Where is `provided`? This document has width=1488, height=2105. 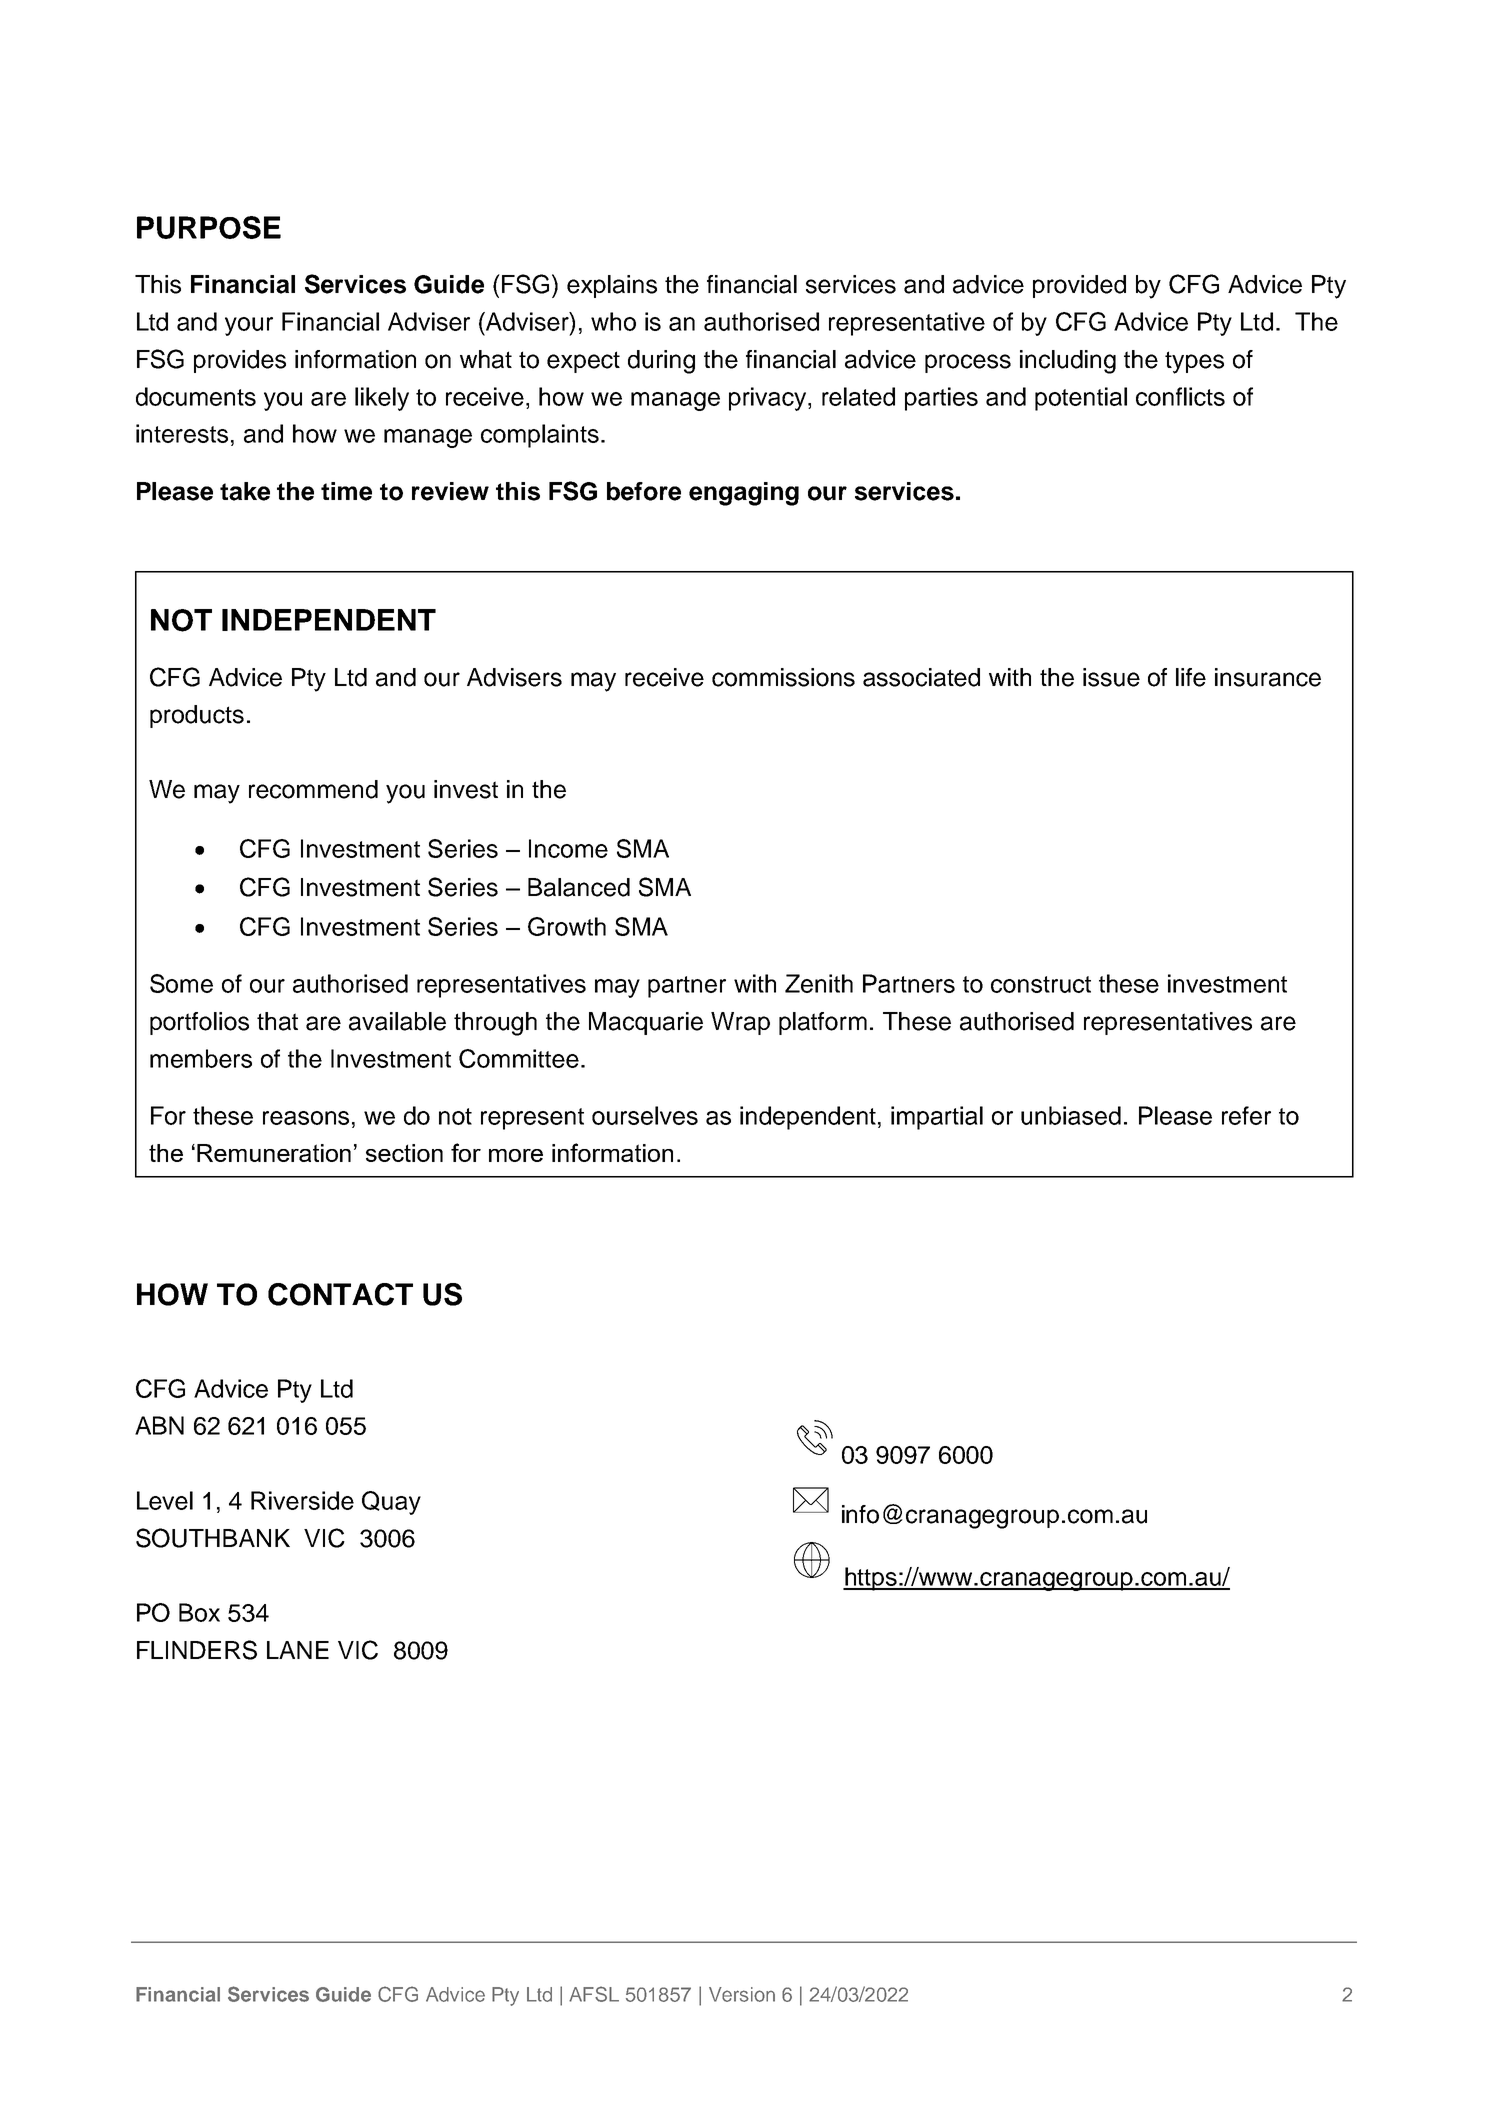 provided is located at coordinates (1079, 286).
